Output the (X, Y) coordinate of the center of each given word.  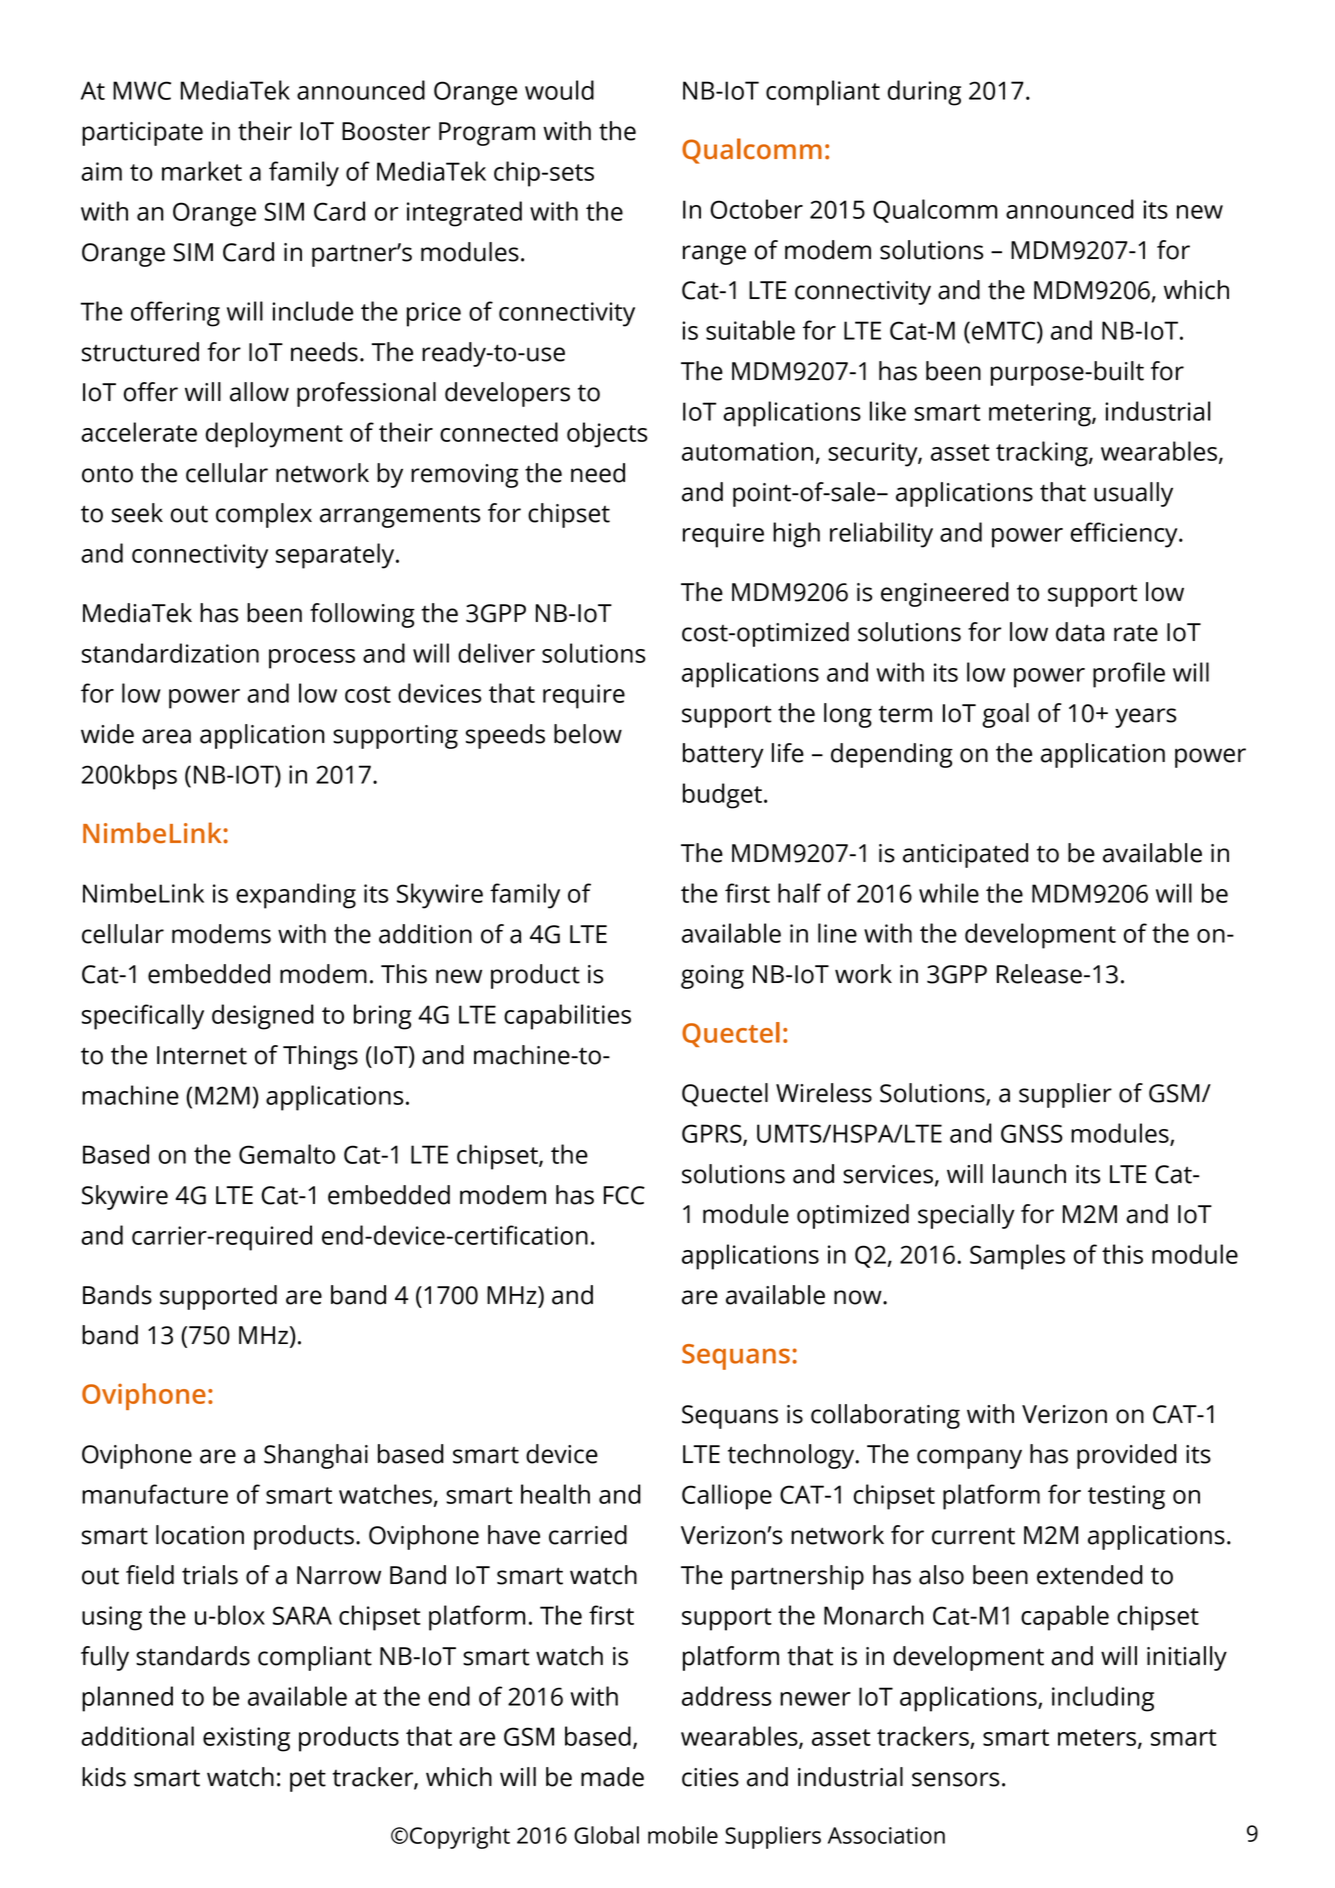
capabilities (567, 1017)
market (202, 171)
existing (246, 1739)
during (924, 93)
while (949, 893)
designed (263, 1017)
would (559, 90)
